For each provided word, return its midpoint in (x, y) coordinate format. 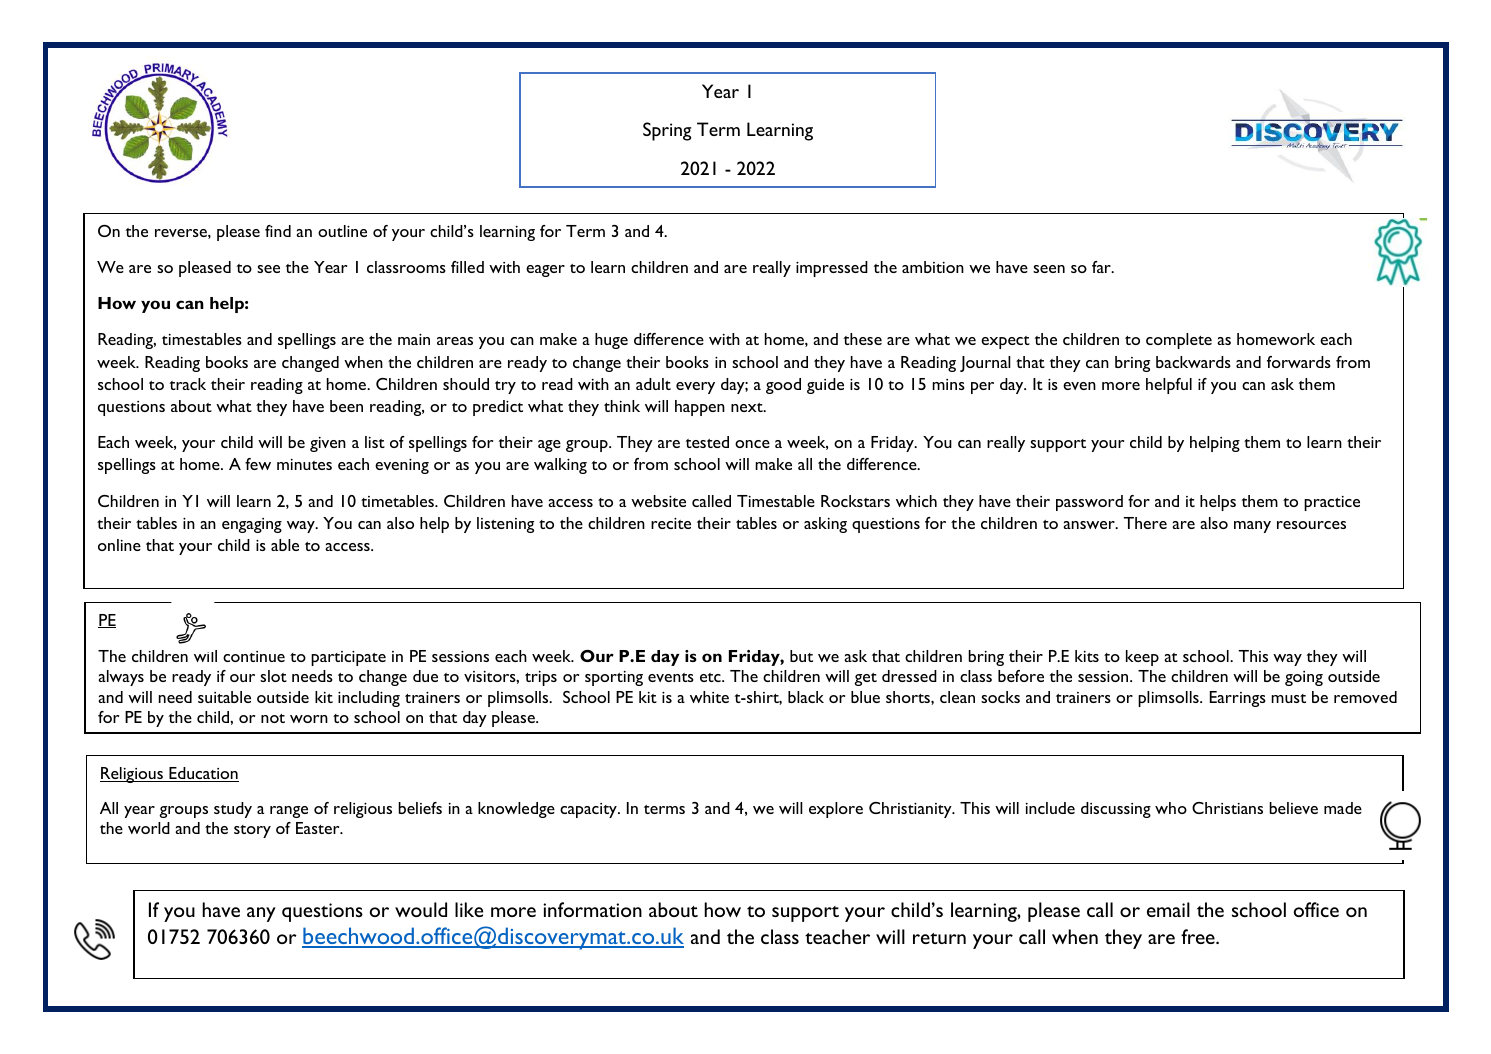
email (1168, 909)
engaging (252, 525)
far (1102, 267)
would (421, 909)
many (1252, 527)
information (592, 909)
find (278, 231)
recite (671, 523)
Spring (667, 131)
